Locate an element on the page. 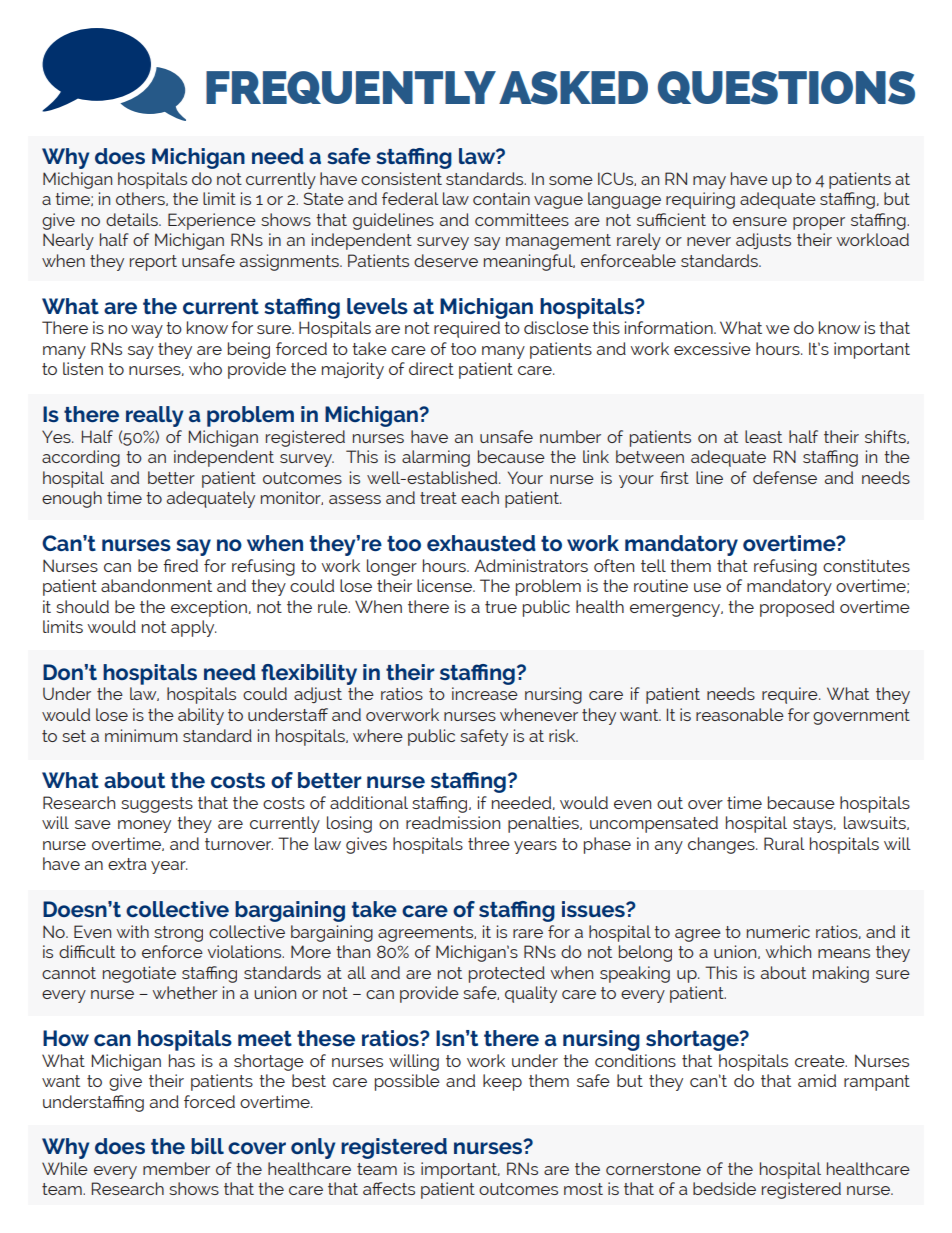 Image resolution: width=952 pixels, height=1233 pixels. true is located at coordinates (501, 607).
